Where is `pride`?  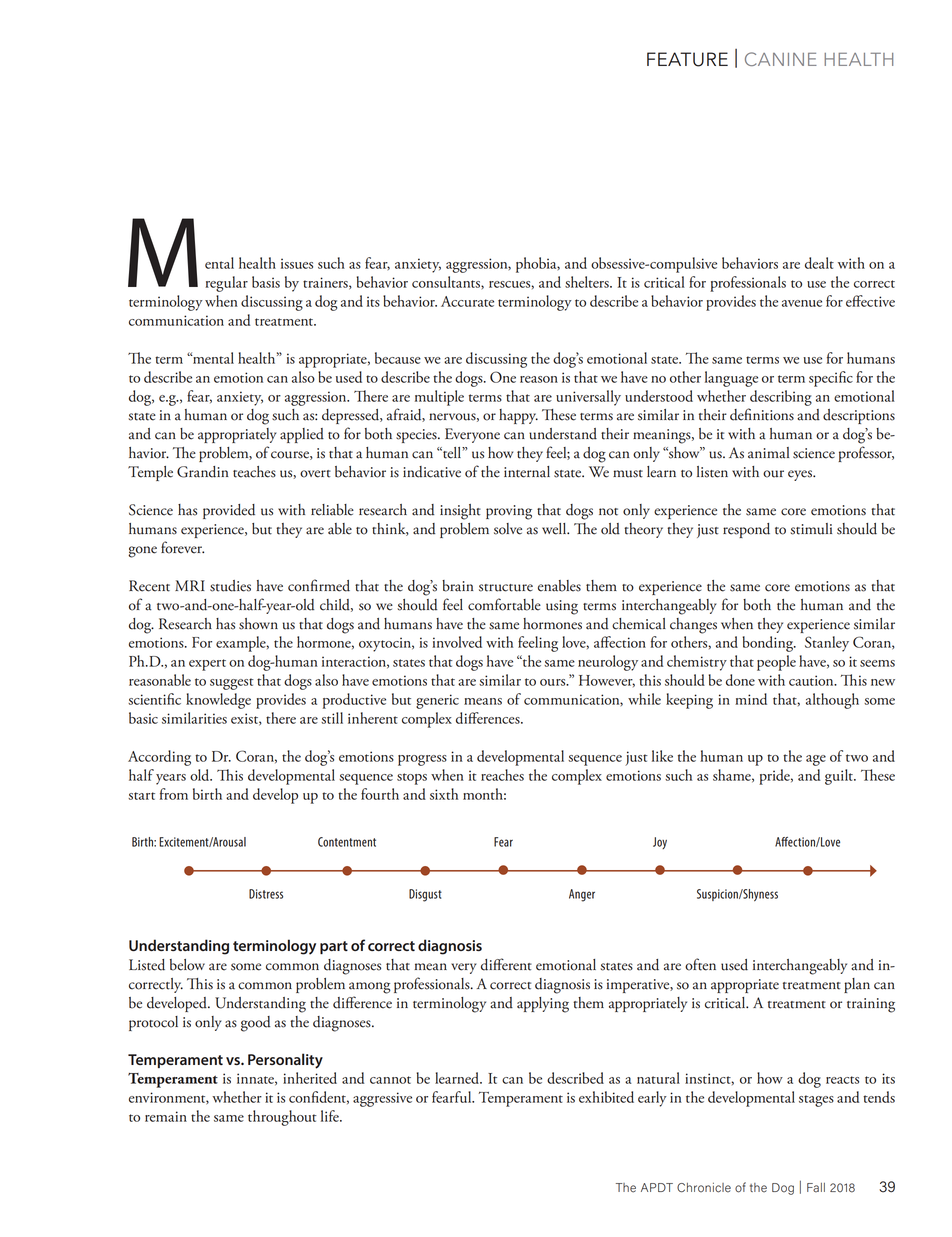
pride is located at coordinates (775, 777).
